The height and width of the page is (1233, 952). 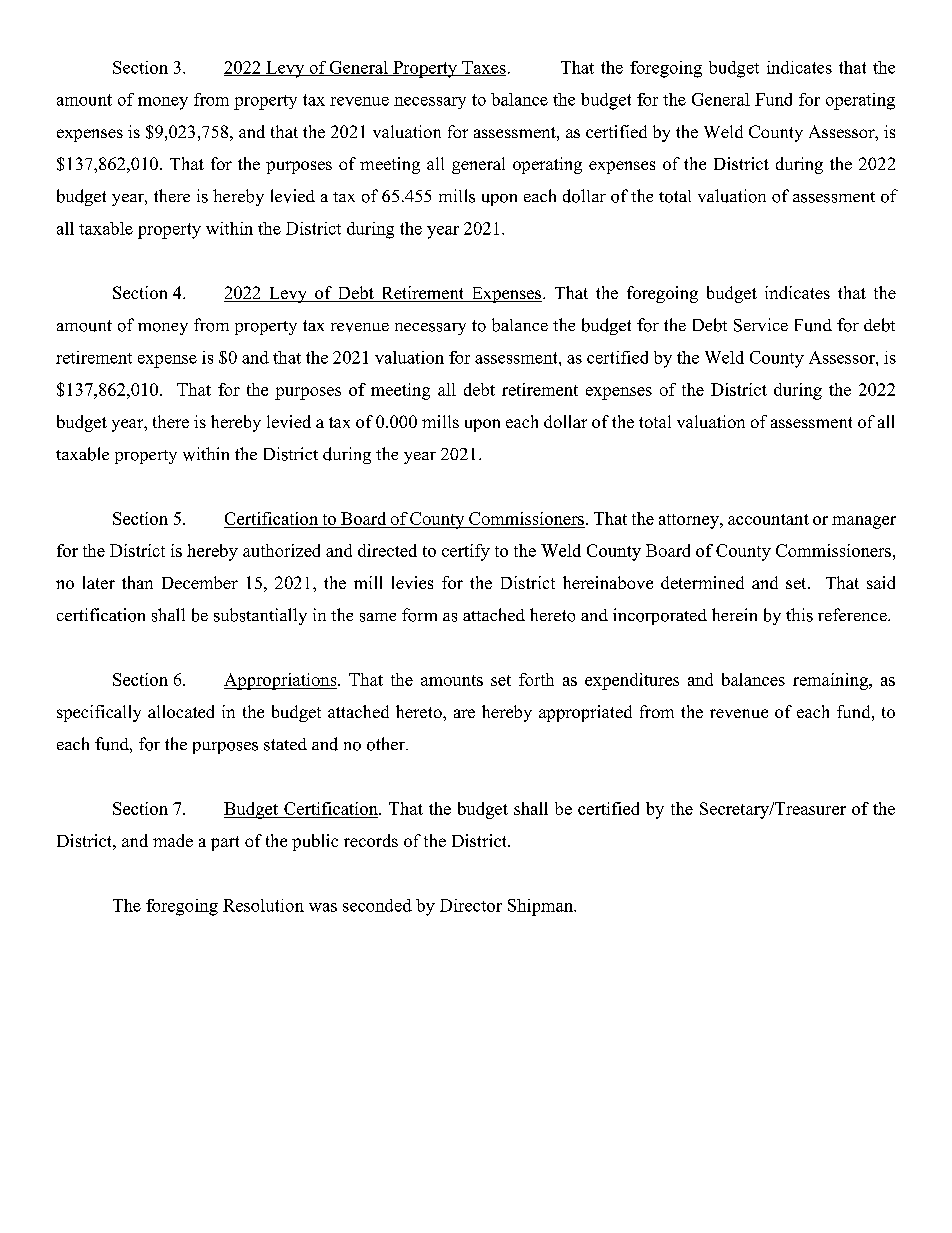 What do you see at coordinates (281, 550) in the page?
I see `authorized` at bounding box center [281, 550].
